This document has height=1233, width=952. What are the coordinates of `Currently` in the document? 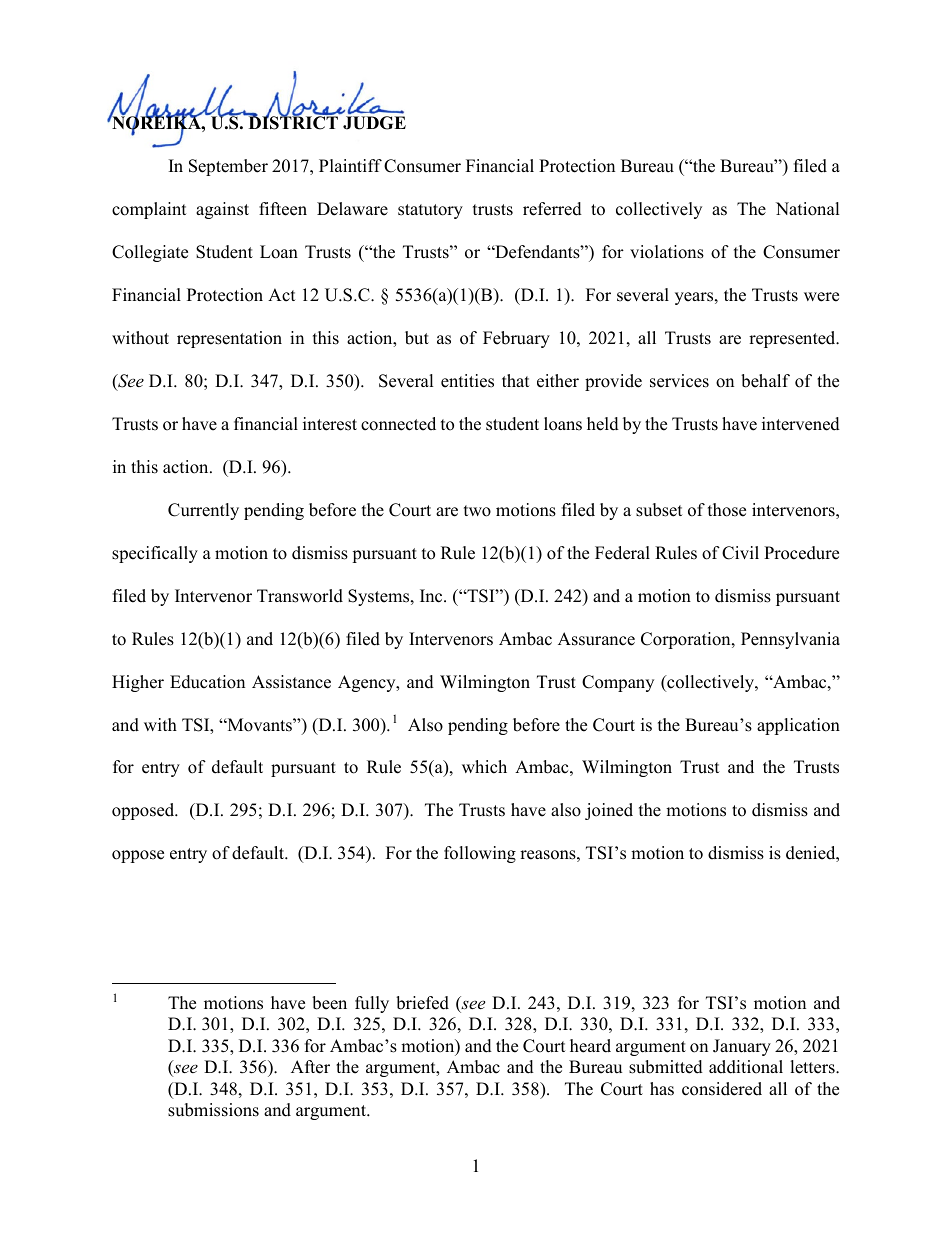 It's located at (203, 511).
